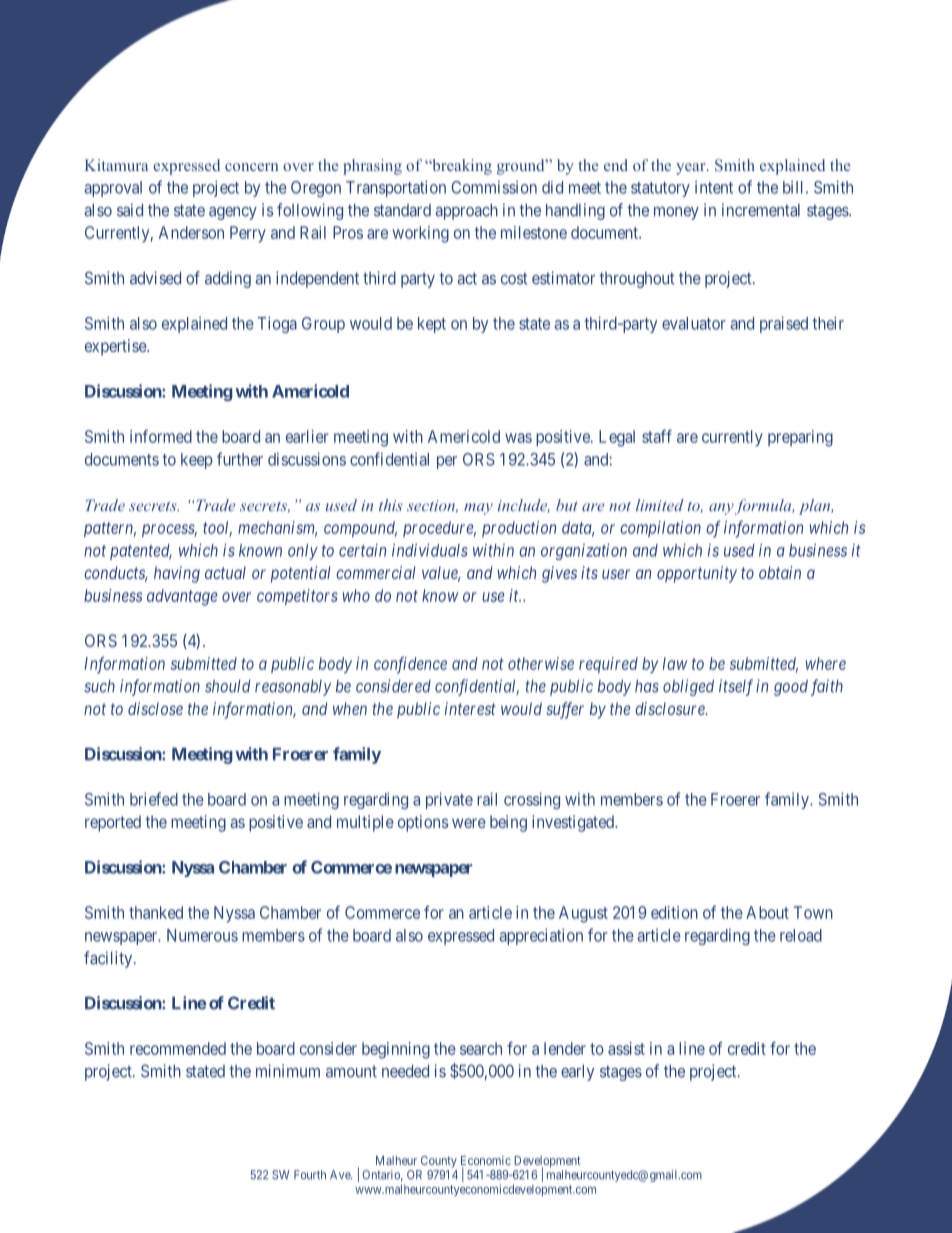 Image resolution: width=952 pixels, height=1233 pixels. I want to click on thanked, so click(156, 912).
